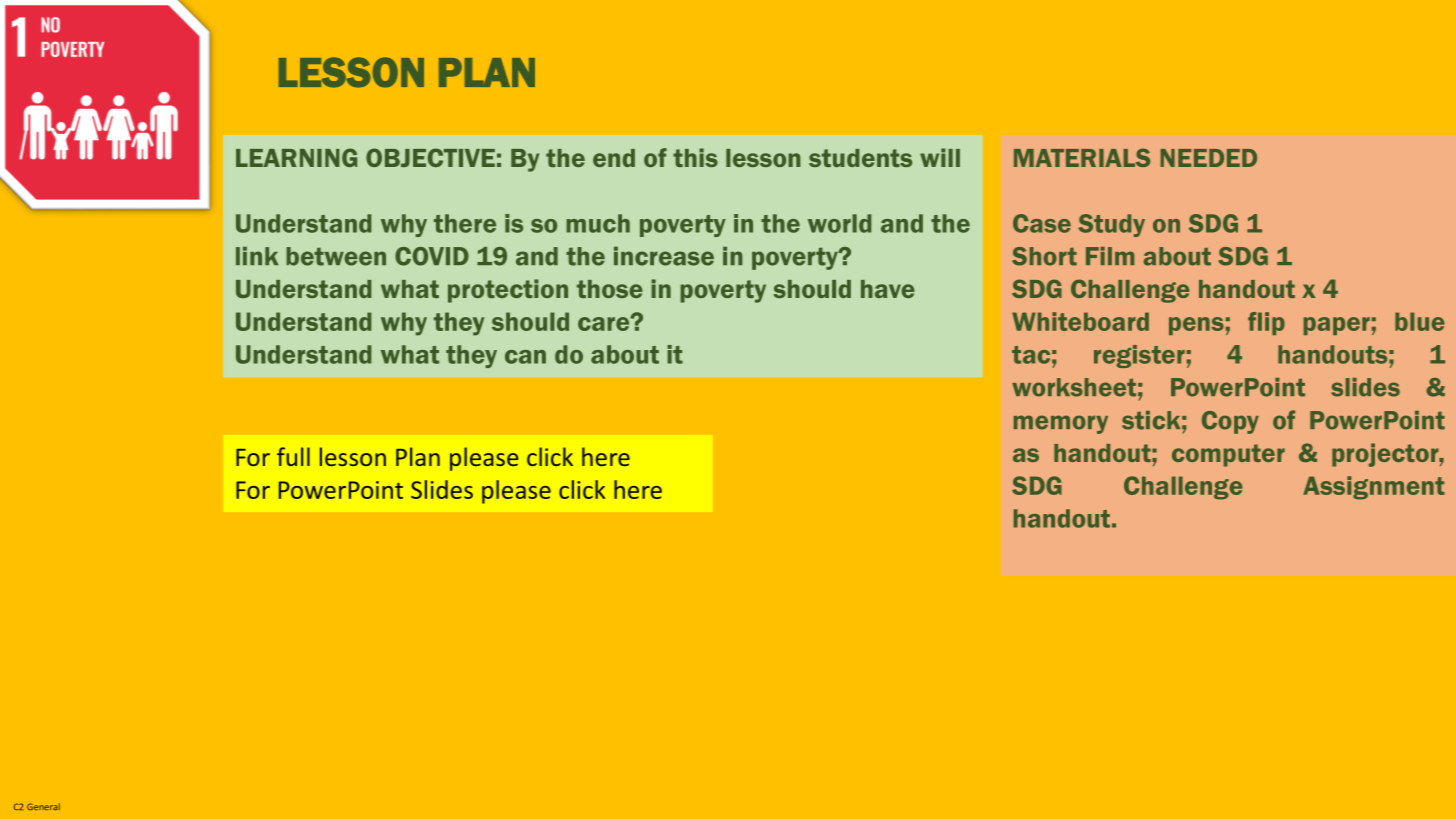  What do you see at coordinates (43, 806) in the screenshot?
I see `General` at bounding box center [43, 806].
